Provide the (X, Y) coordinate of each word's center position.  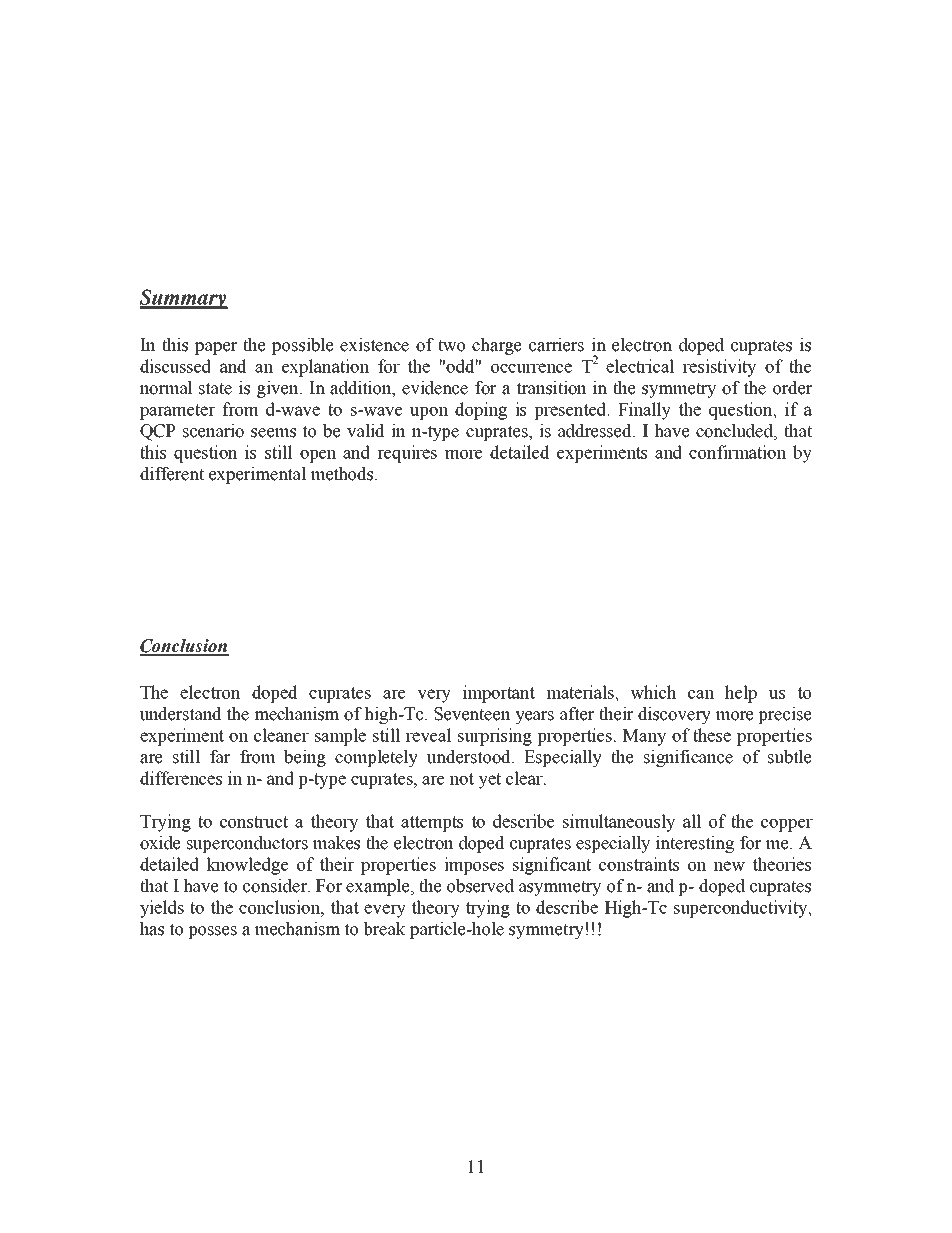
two (451, 345)
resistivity (719, 368)
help (741, 694)
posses (212, 932)
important (499, 694)
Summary (184, 299)
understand (181, 714)
